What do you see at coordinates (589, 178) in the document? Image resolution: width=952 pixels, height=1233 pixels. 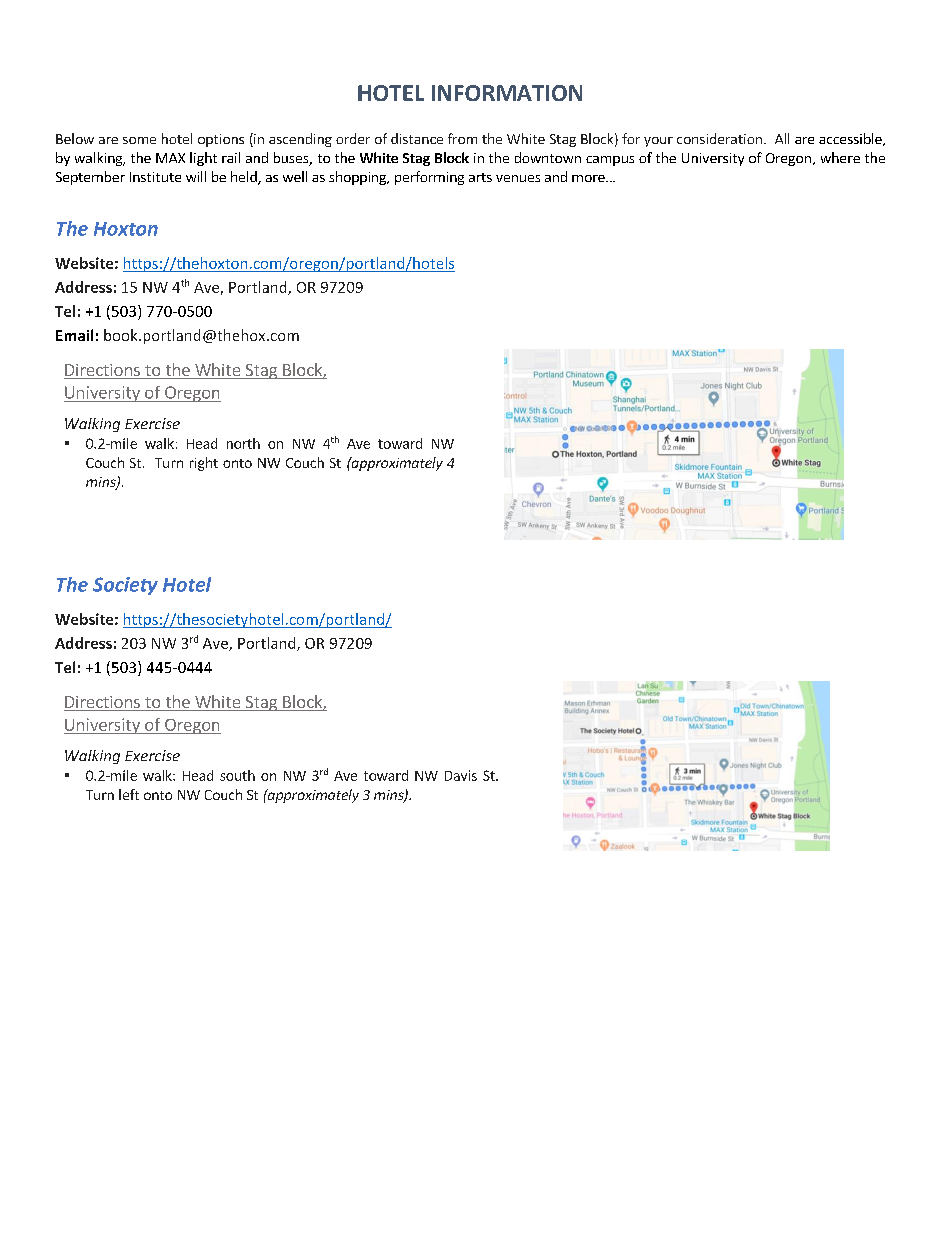 I see `more` at bounding box center [589, 178].
